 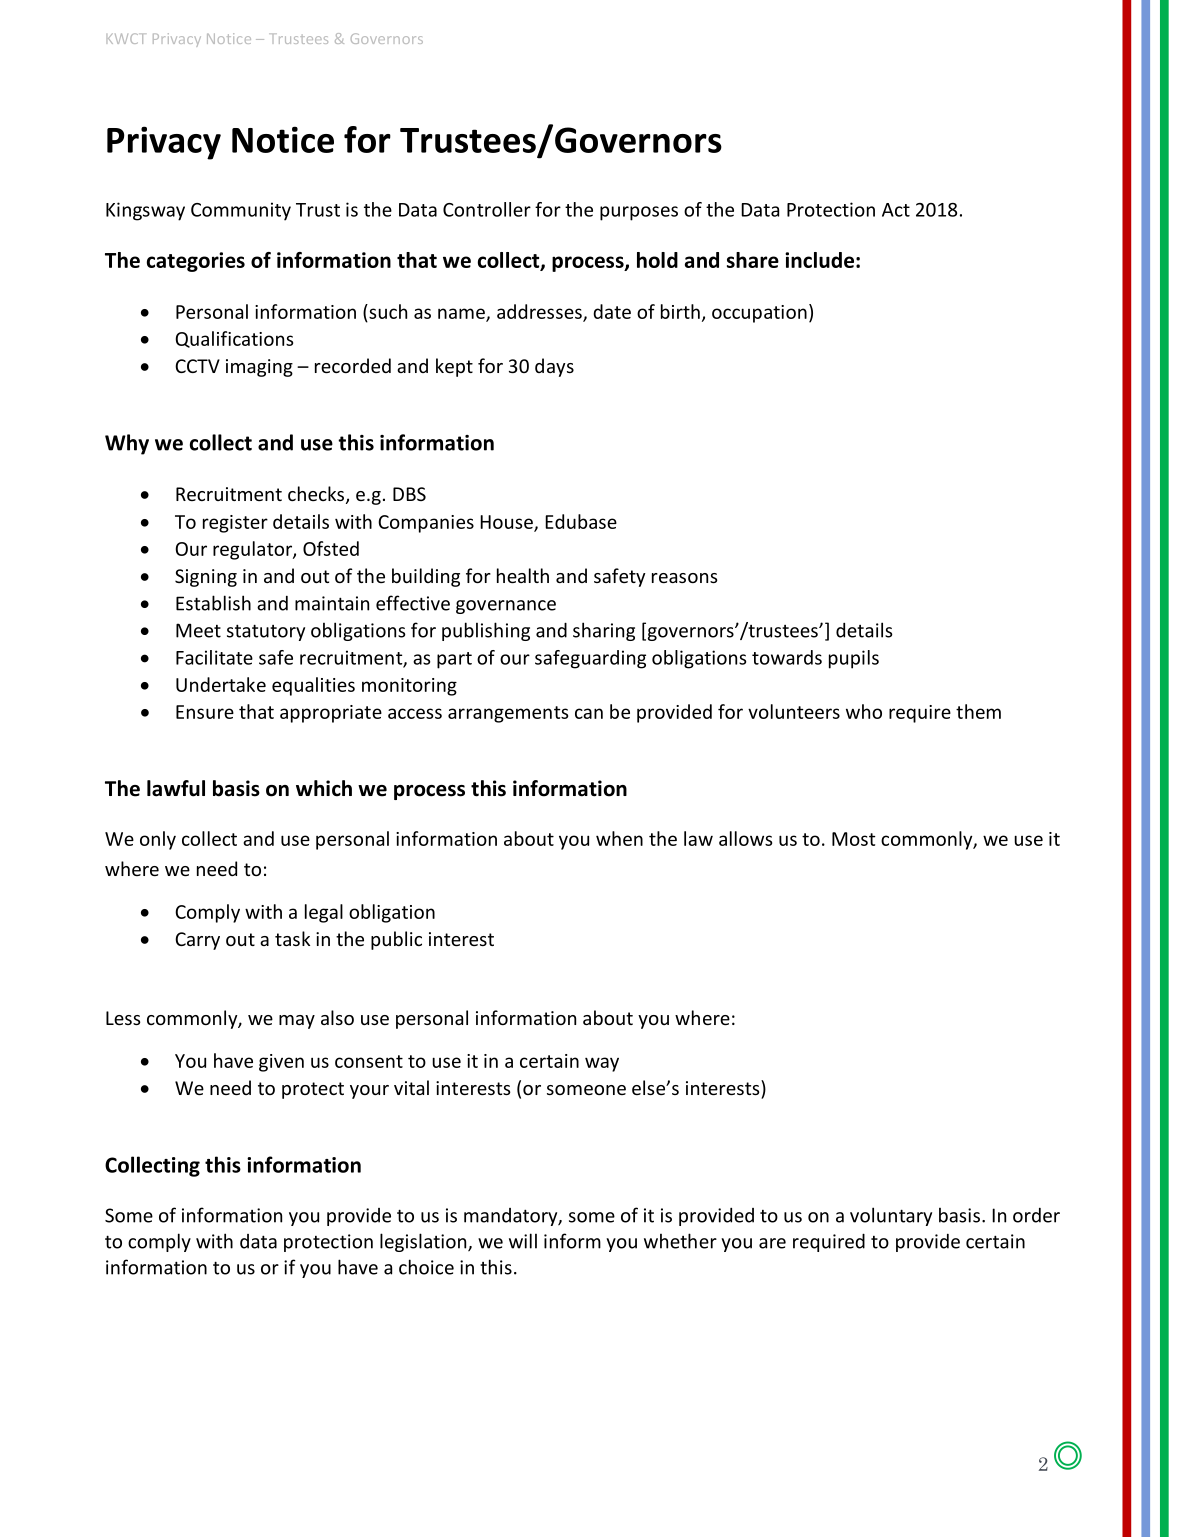 What do you see at coordinates (896, 210) in the page?
I see `Act` at bounding box center [896, 210].
